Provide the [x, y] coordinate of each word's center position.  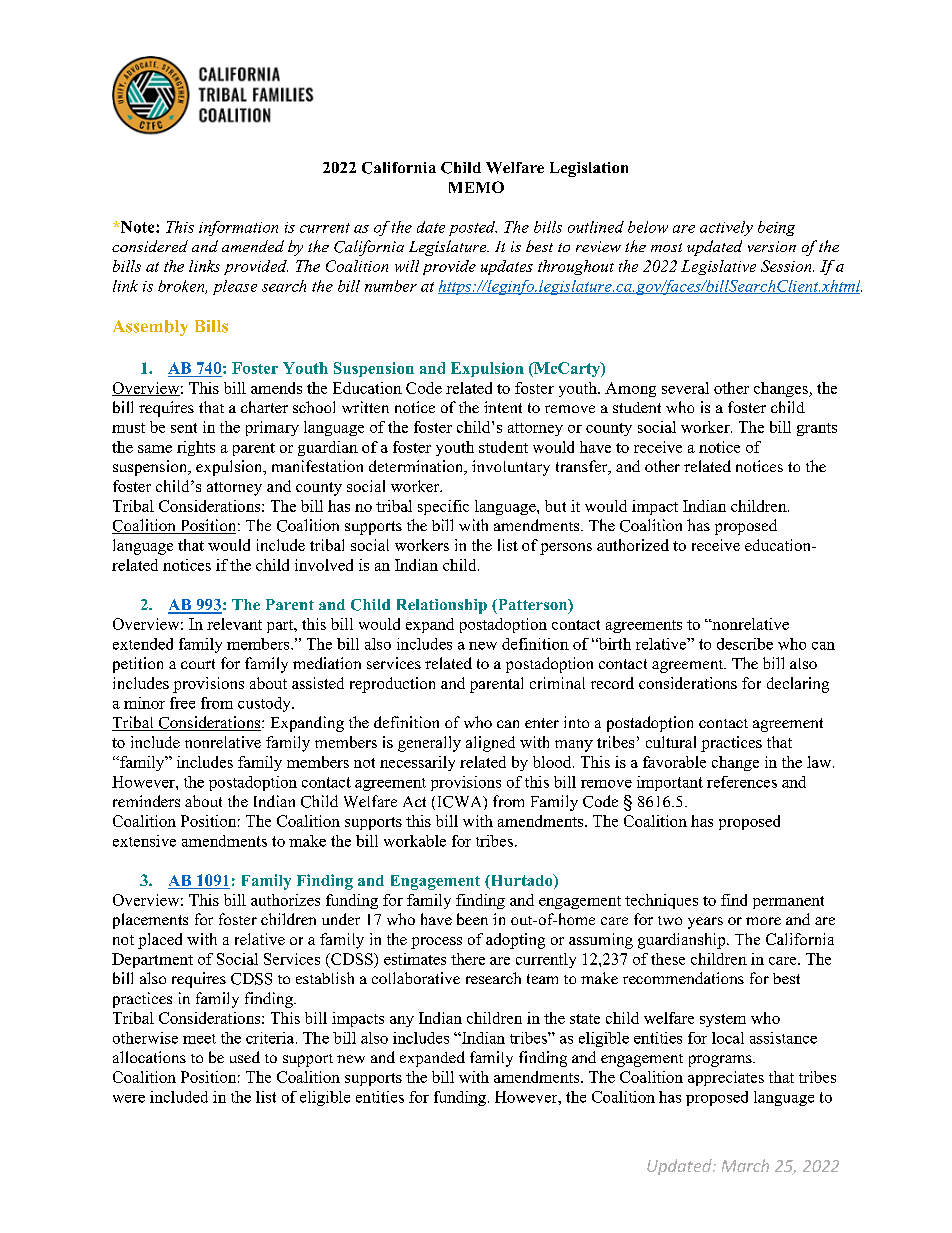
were [129, 1099]
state [585, 1019]
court [198, 664]
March [745, 1165]
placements [150, 921]
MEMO [476, 187]
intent [503, 407]
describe [745, 644]
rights [196, 448]
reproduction [392, 685]
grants [817, 429]
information [238, 228]
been [472, 919]
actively [726, 228]
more [763, 921]
